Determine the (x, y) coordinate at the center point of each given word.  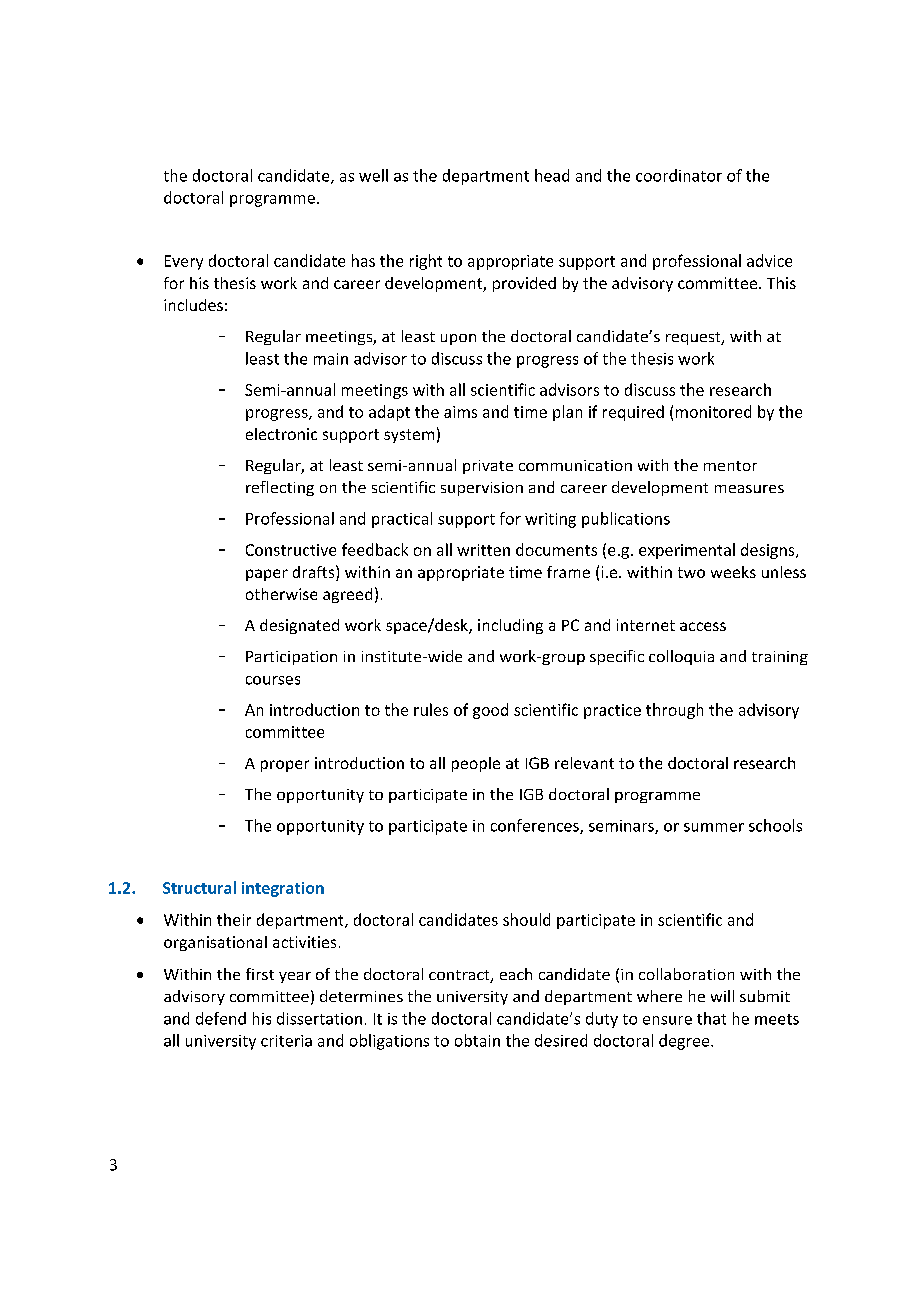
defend (221, 1018)
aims (460, 412)
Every (184, 262)
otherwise (281, 594)
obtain (477, 1040)
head (552, 175)
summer (714, 827)
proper (285, 766)
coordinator (679, 175)
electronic (281, 434)
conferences (536, 826)
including (510, 626)
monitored (713, 411)
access (703, 626)
